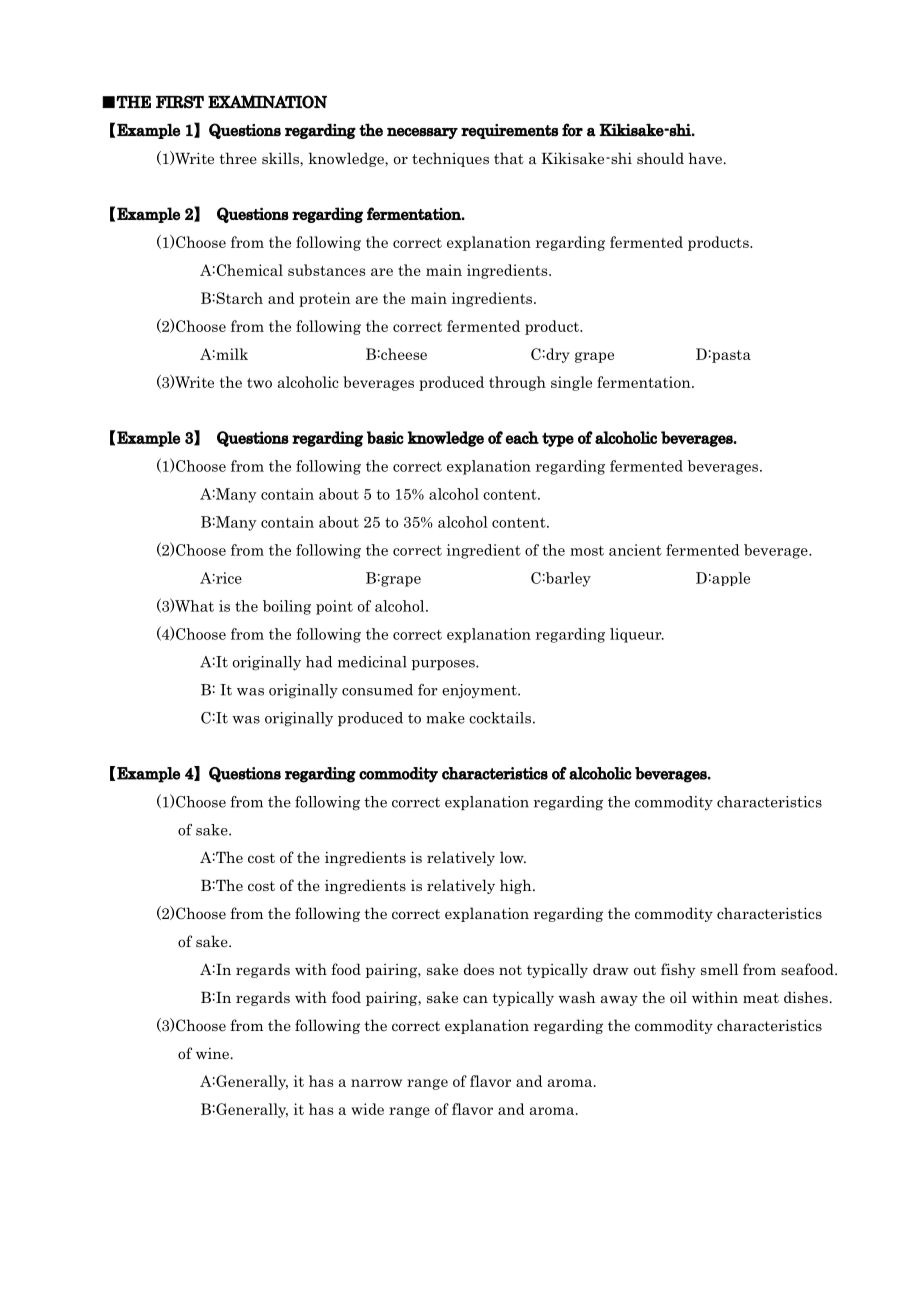 The height and width of the screenshot is (1308, 924). What do you see at coordinates (509, 131) in the screenshot?
I see `requirements` at bounding box center [509, 131].
